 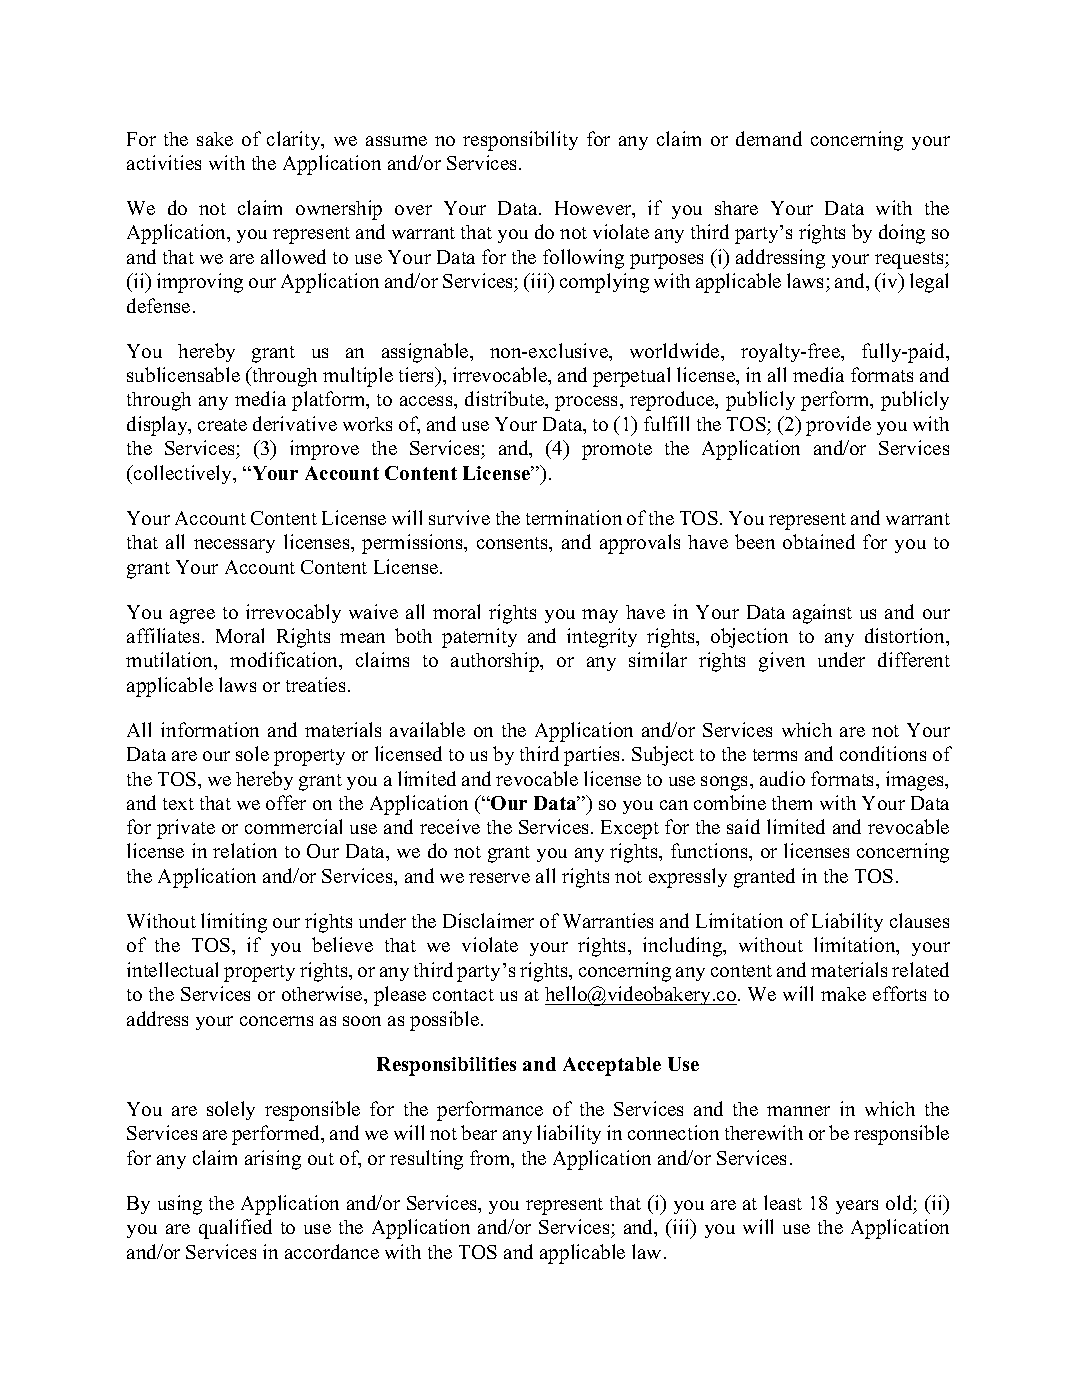 I want to click on them, so click(x=792, y=803).
